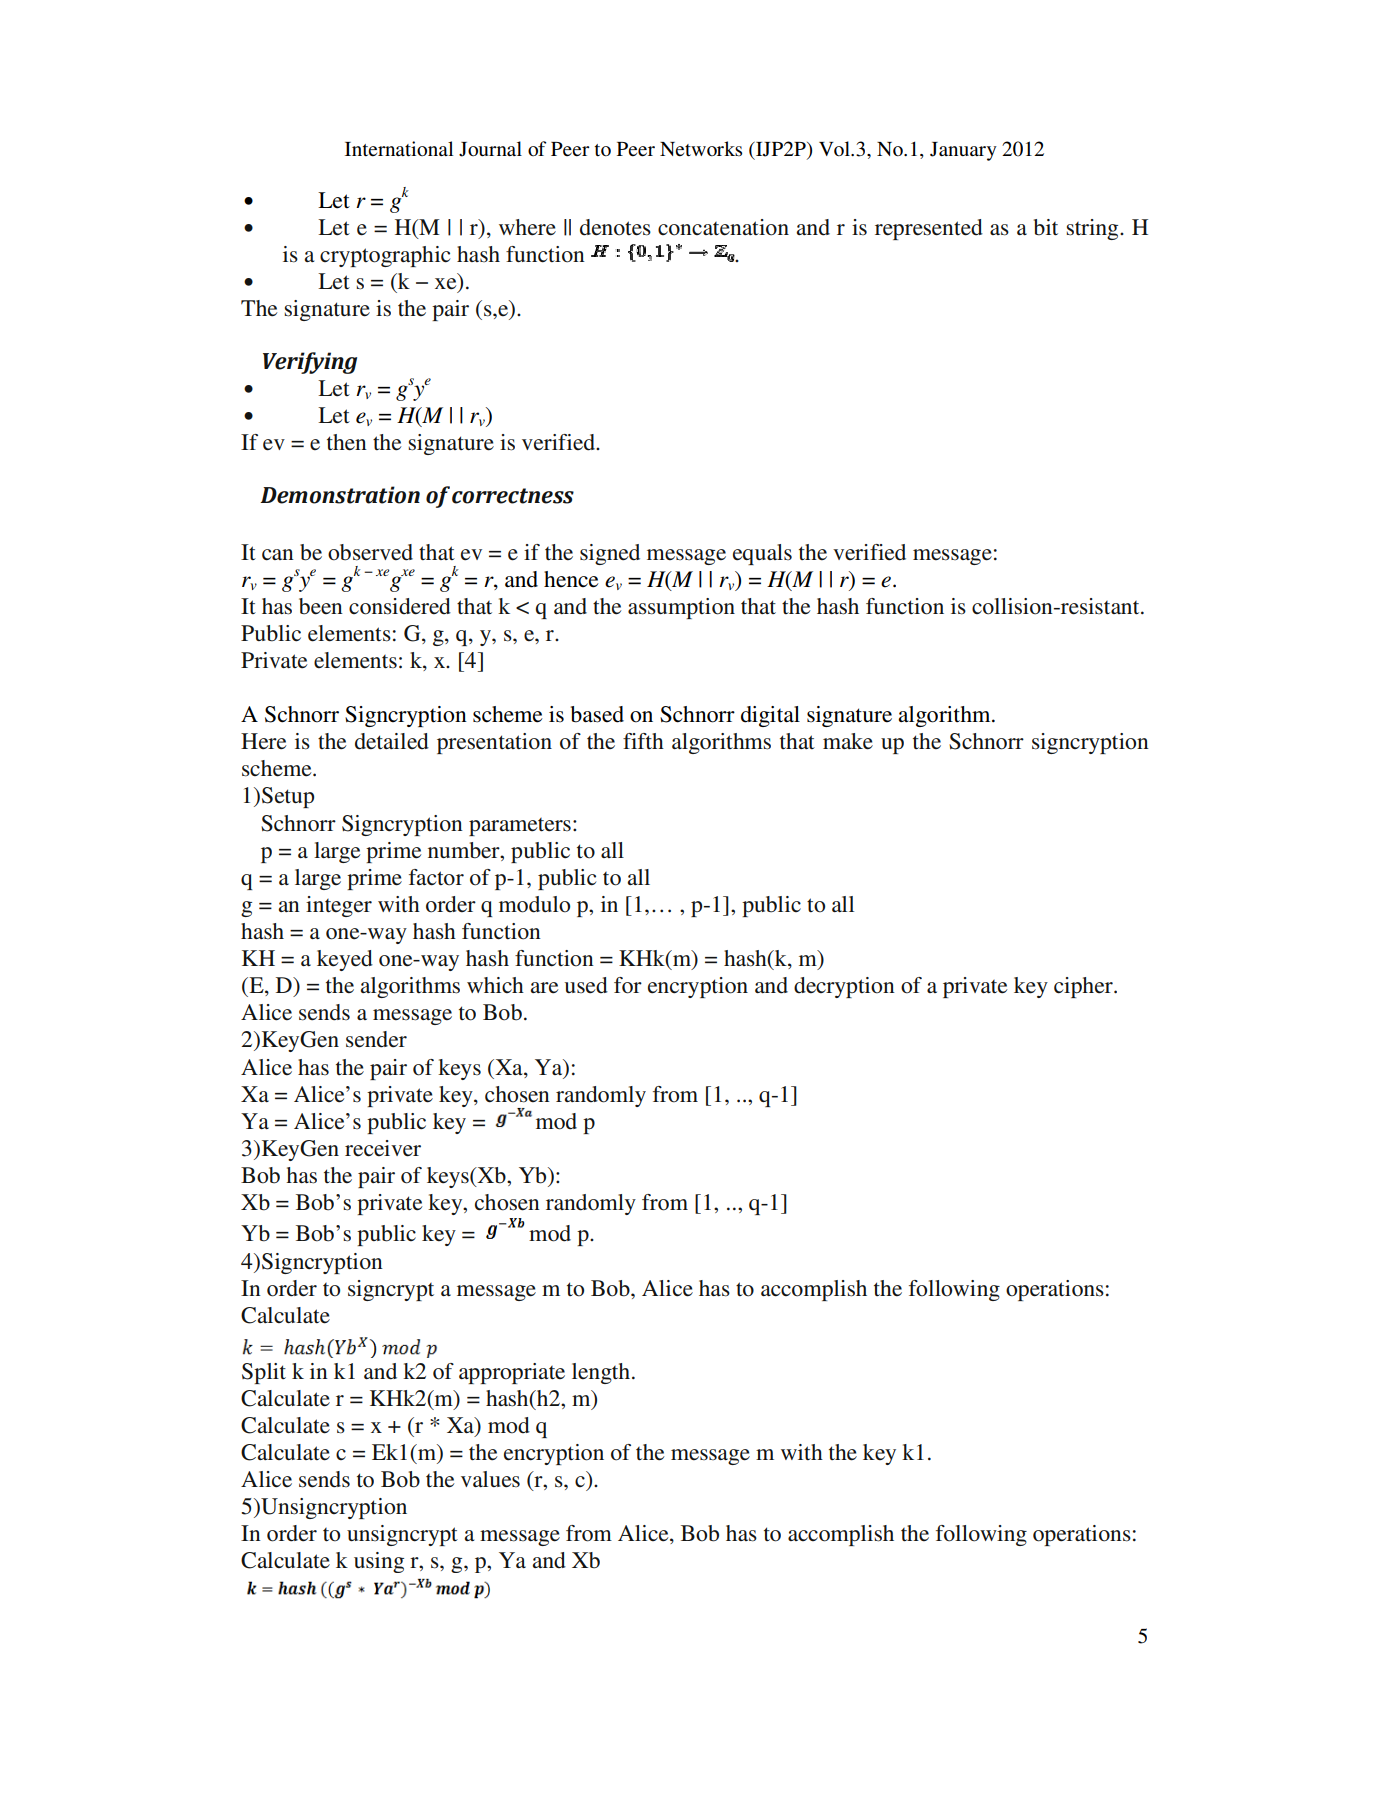 This page has height=1805, width=1395. Describe the element at coordinates (643, 741) in the page. I see `fifth` at that location.
